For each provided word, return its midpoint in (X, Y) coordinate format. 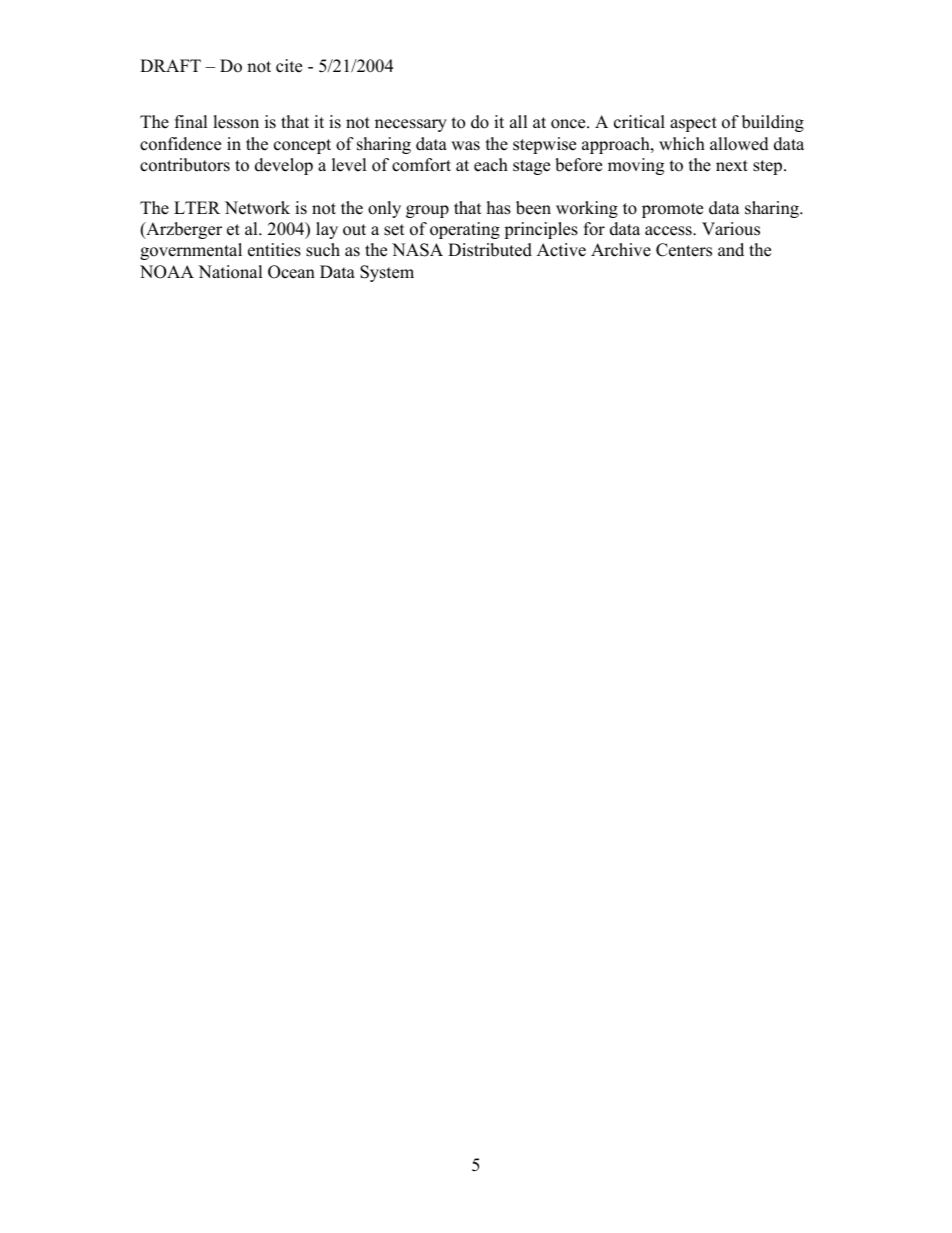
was (465, 146)
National (230, 272)
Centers (684, 250)
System (387, 273)
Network (257, 208)
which (682, 144)
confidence (180, 144)
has (499, 208)
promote (672, 210)
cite (289, 66)
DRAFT (170, 65)
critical (639, 122)
